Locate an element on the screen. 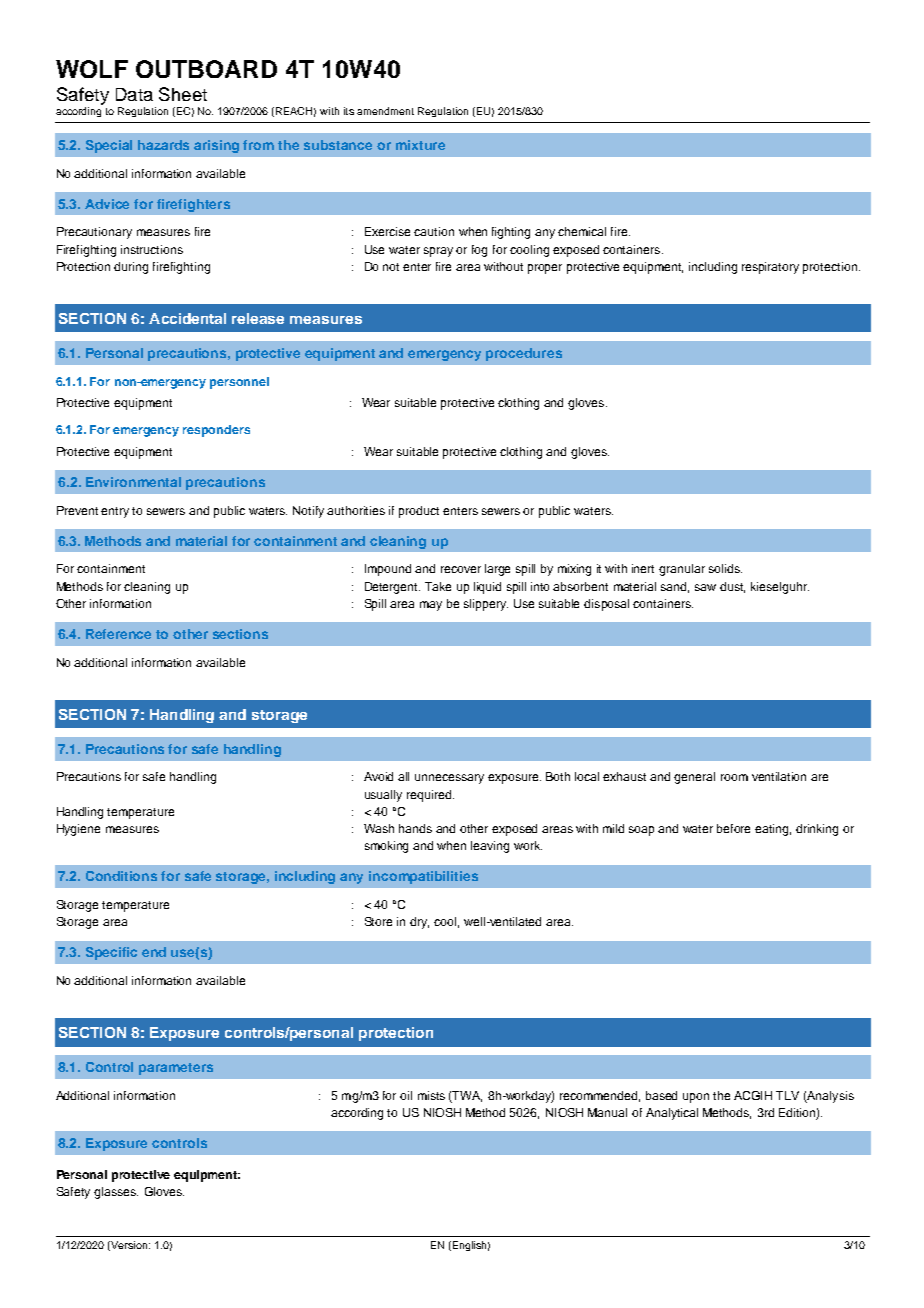 This screenshot has height=1308, width=924. respiratory is located at coordinates (770, 268).
